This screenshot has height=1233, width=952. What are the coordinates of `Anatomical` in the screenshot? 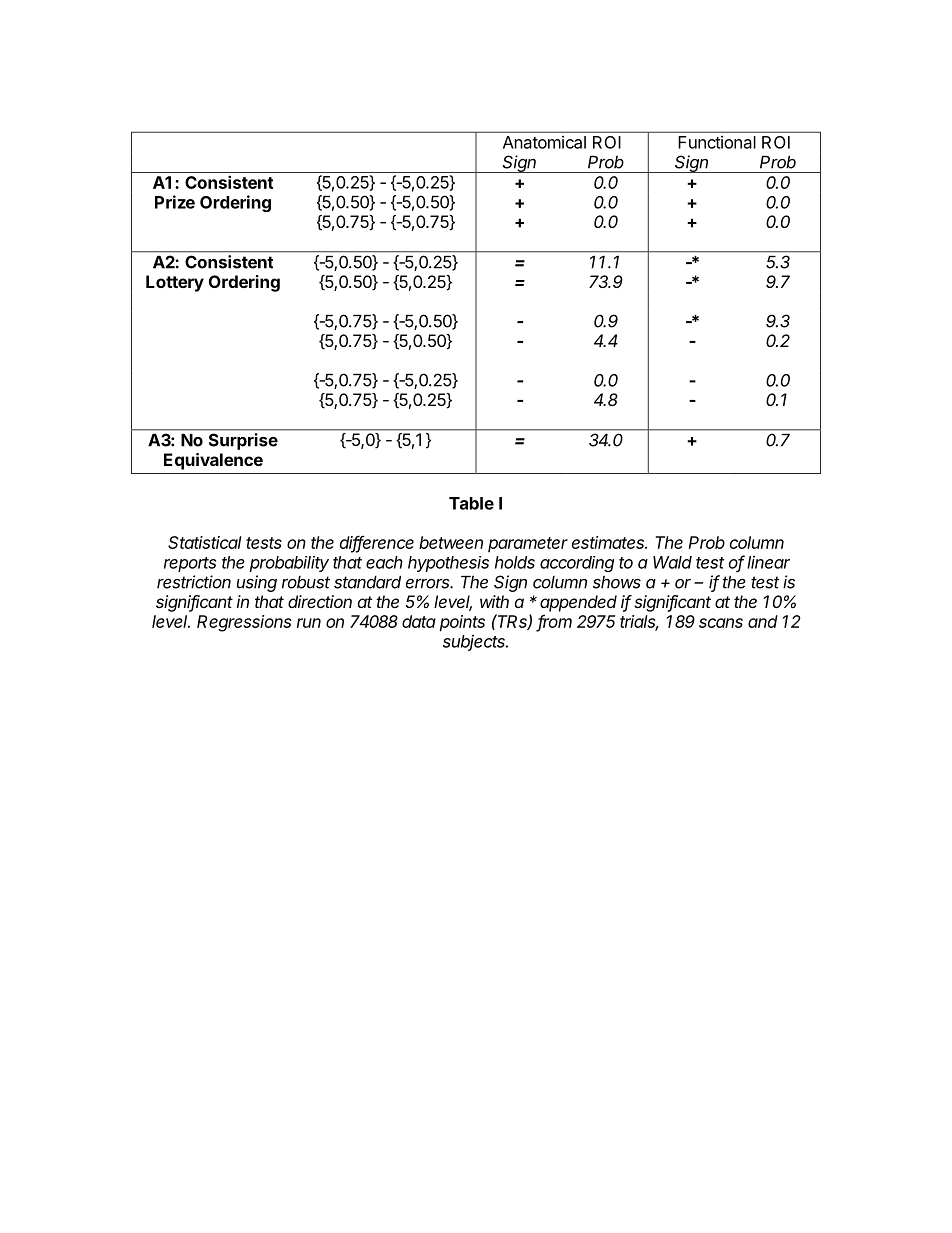 It's located at (544, 142).
